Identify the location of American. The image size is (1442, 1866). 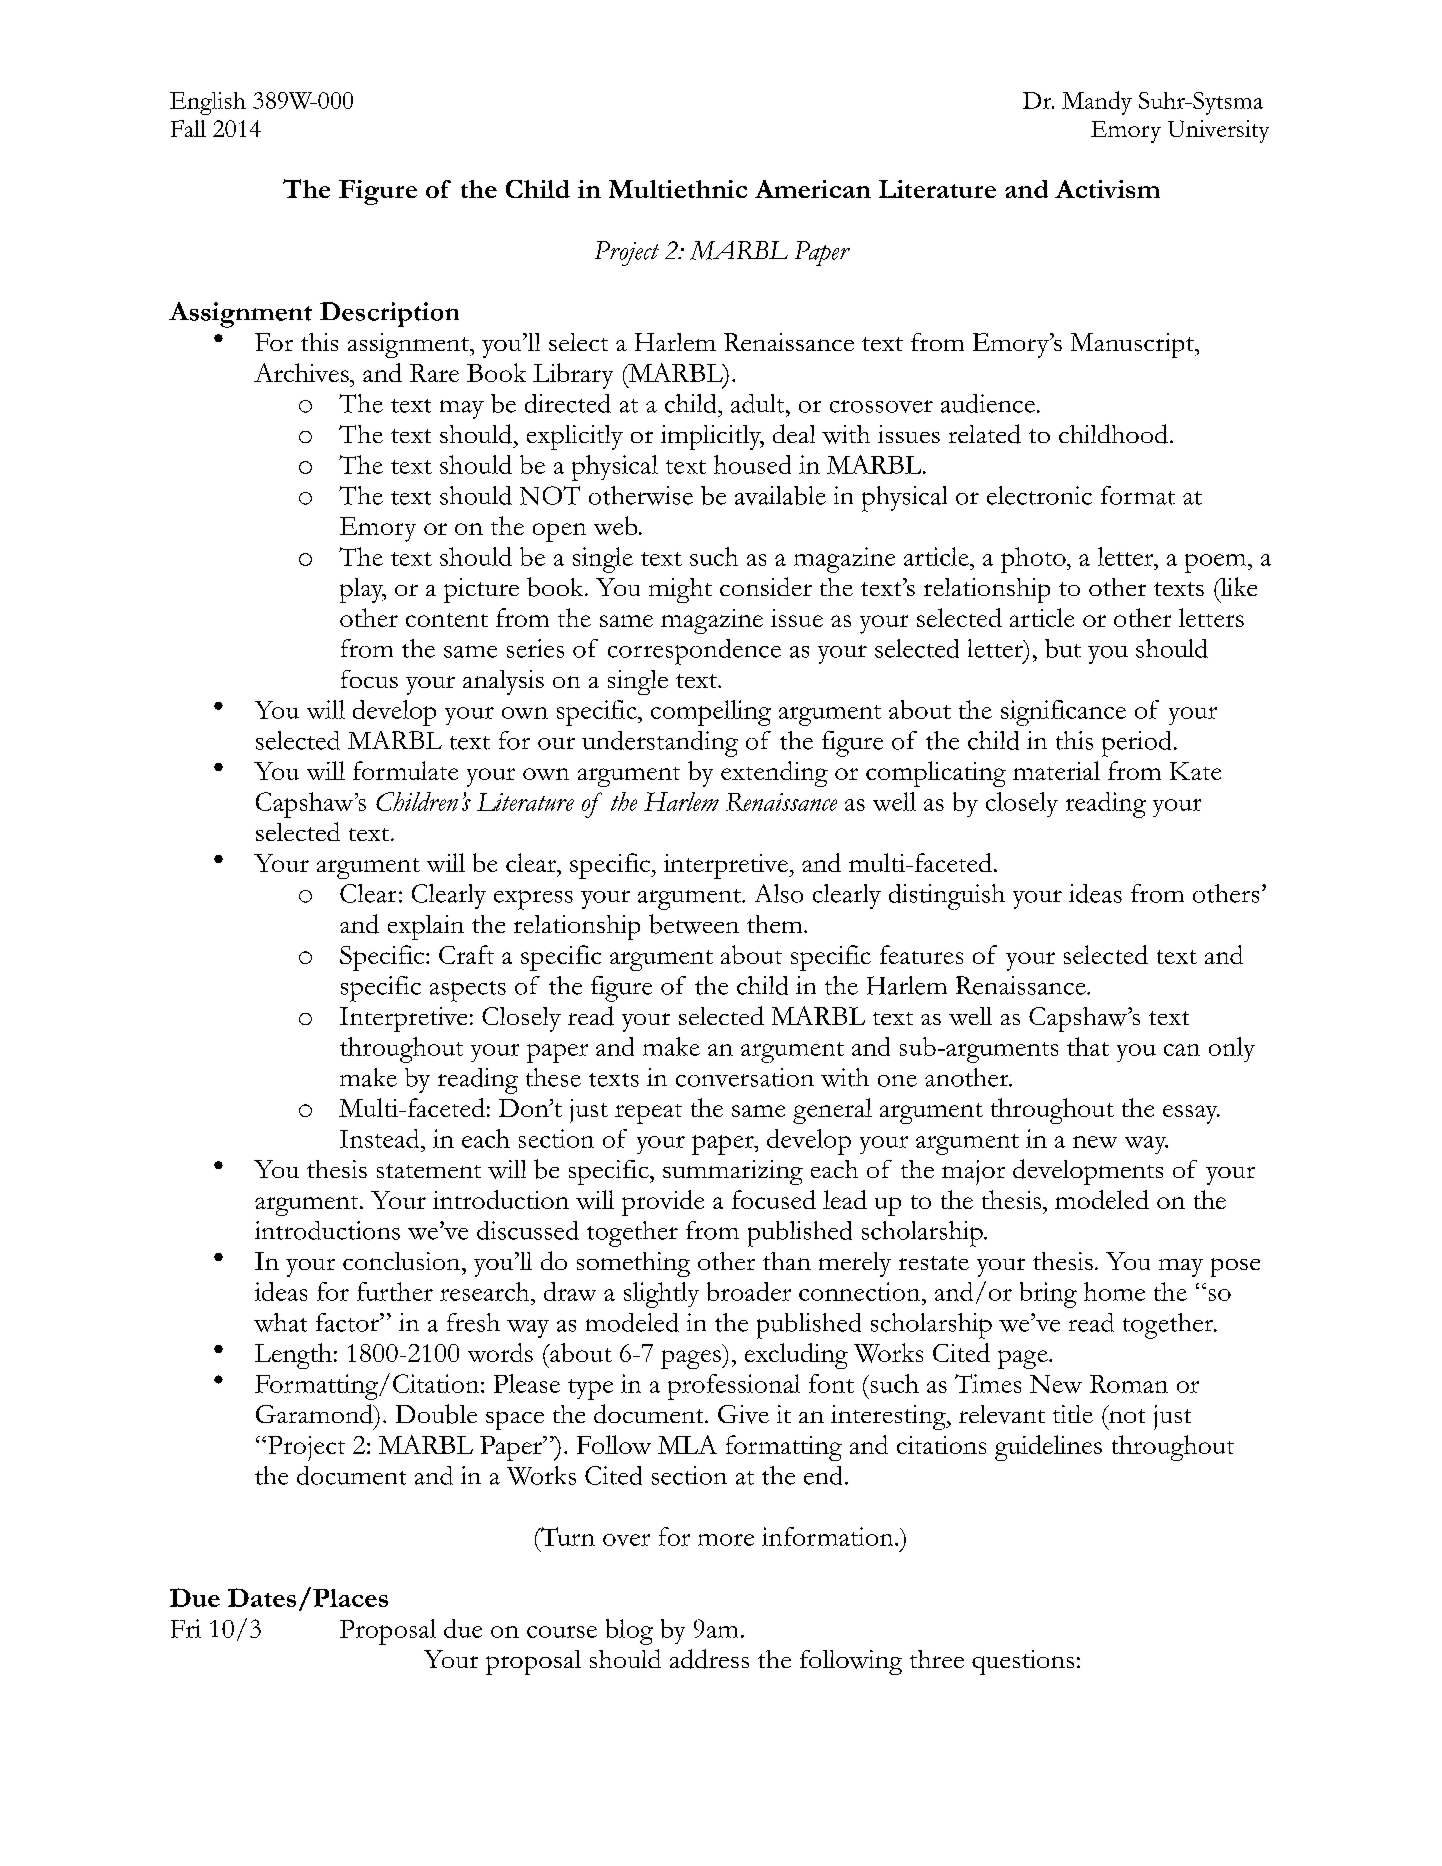
(813, 189).
